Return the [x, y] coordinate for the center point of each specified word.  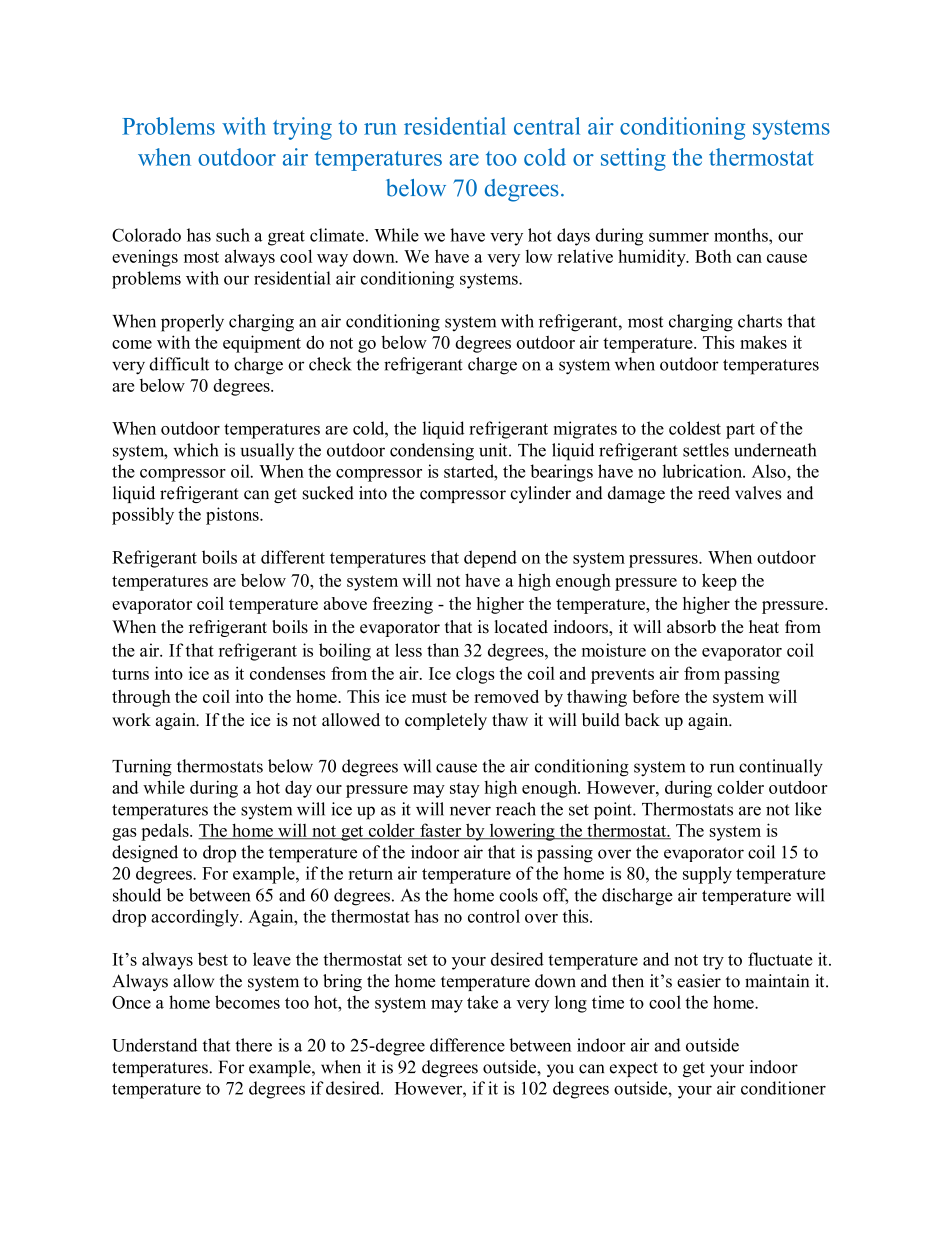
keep [719, 582]
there [253, 1045]
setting [633, 159]
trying [302, 128]
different [293, 557]
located [521, 627]
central [547, 126]
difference [467, 1045]
